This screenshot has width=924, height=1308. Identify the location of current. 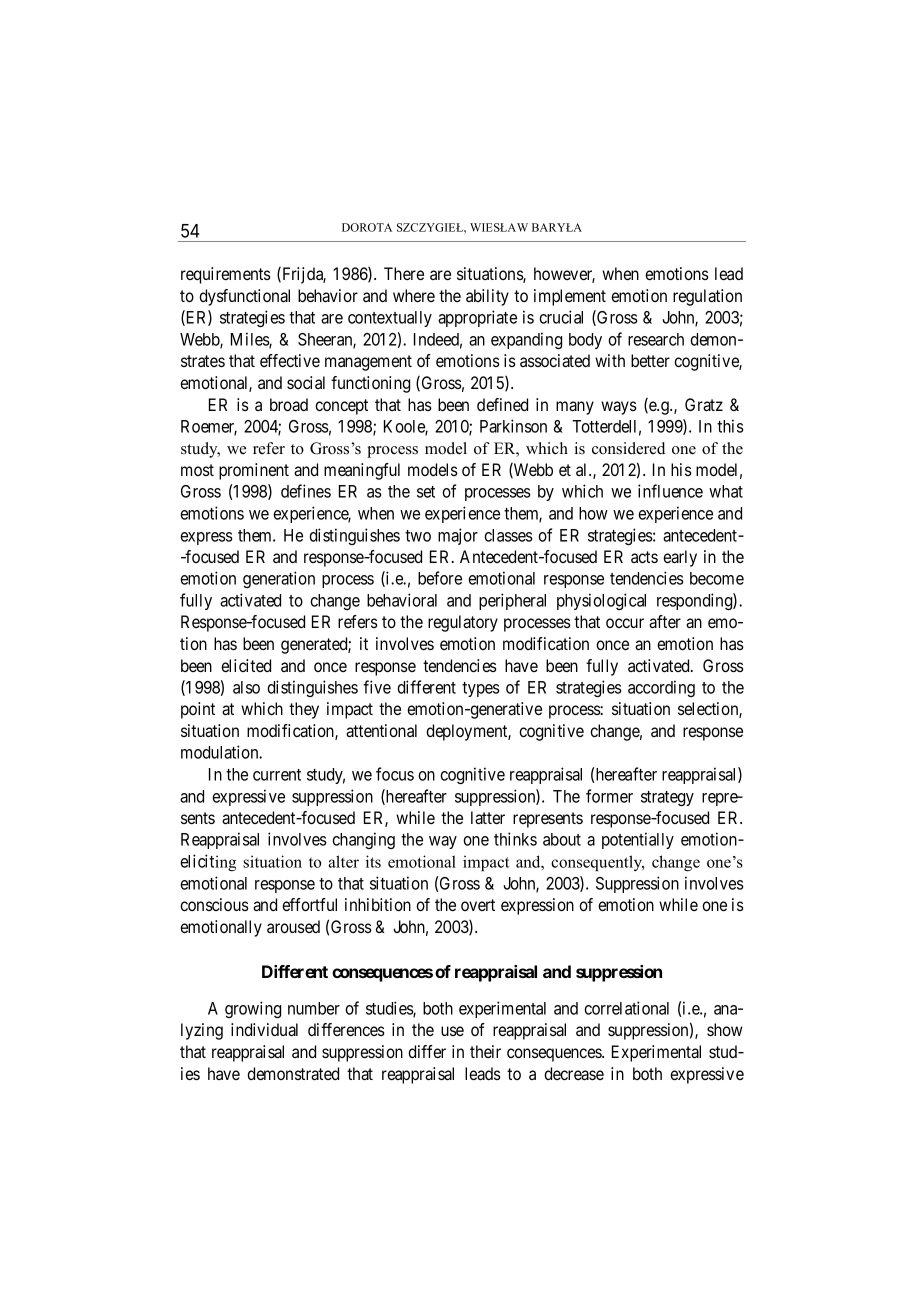
(277, 775).
